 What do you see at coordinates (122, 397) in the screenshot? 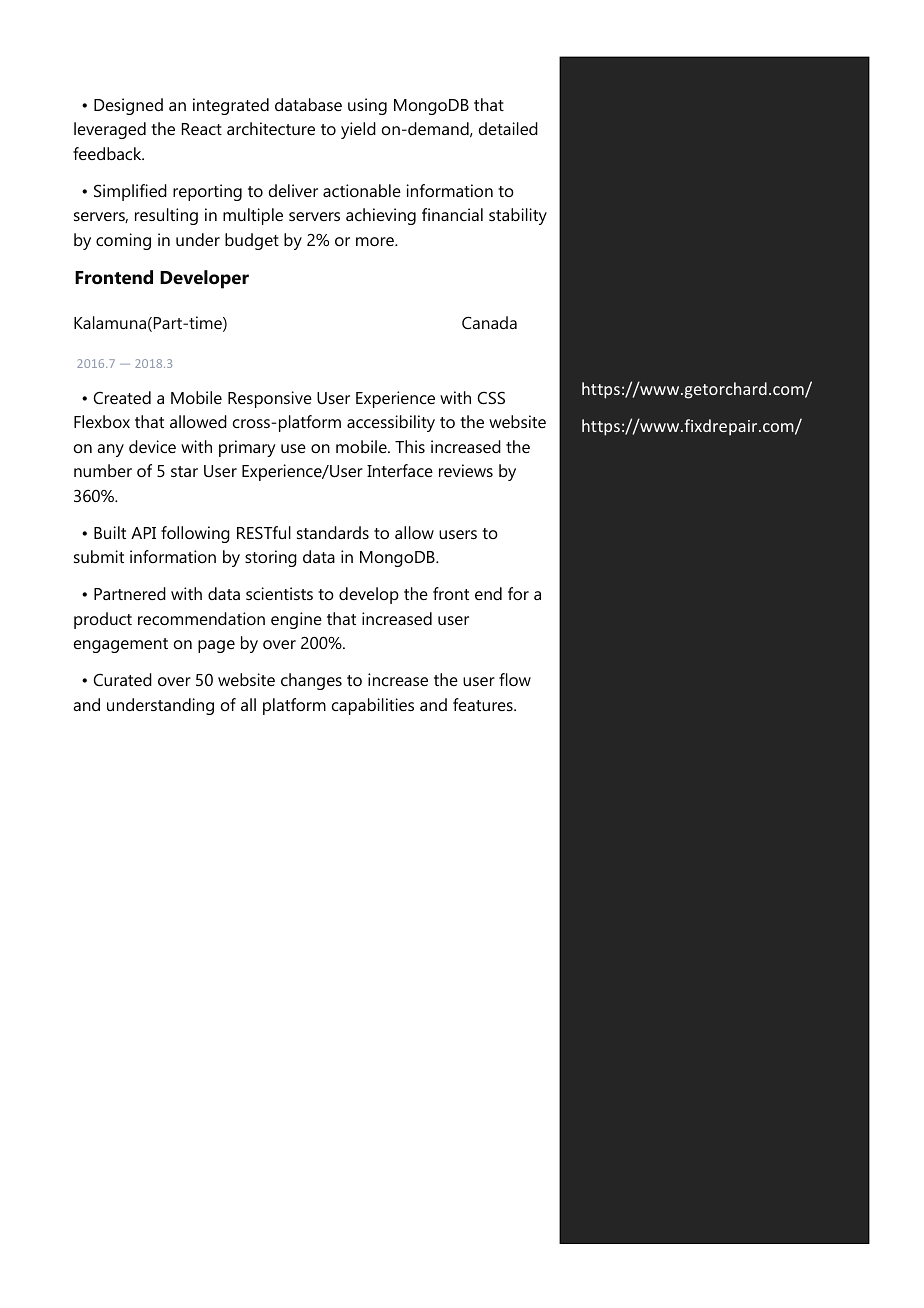
I see `Created` at bounding box center [122, 397].
